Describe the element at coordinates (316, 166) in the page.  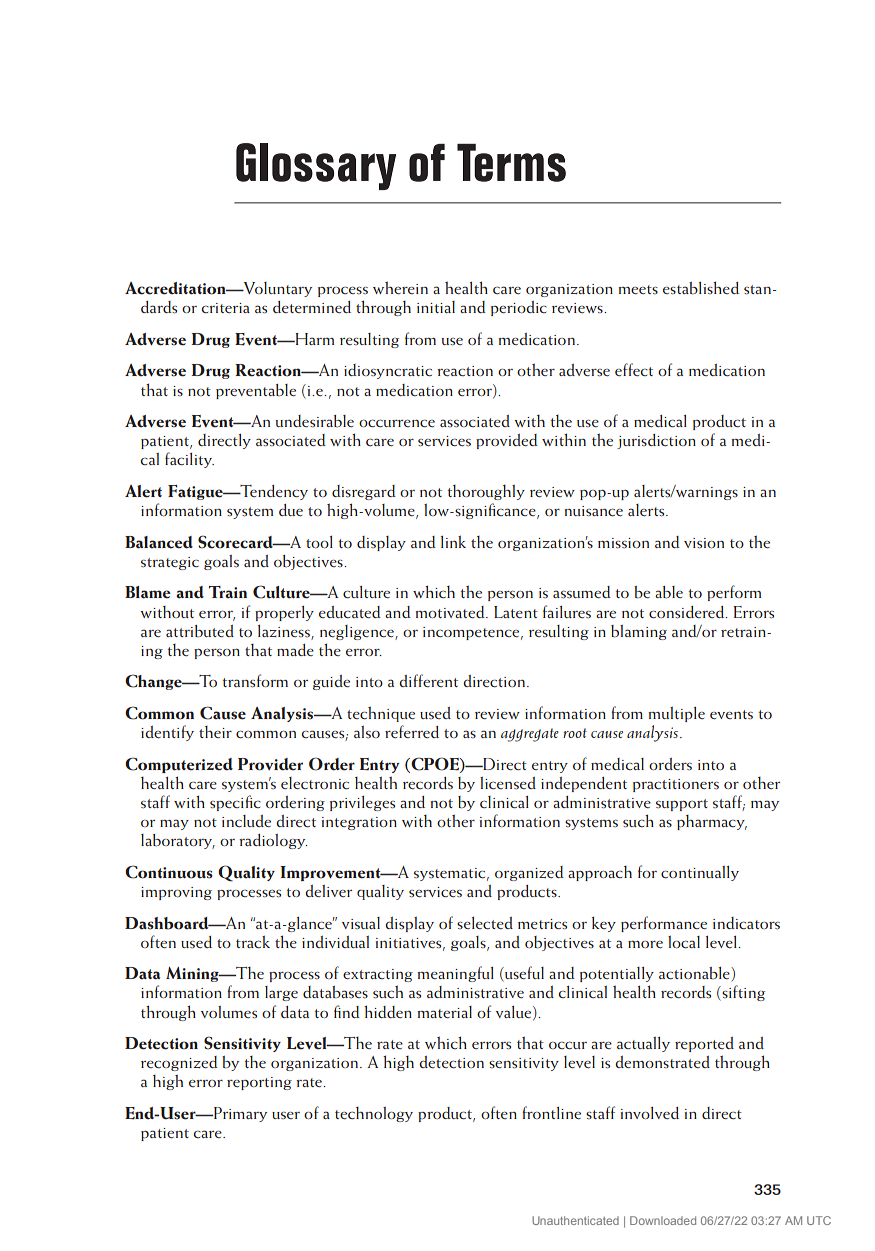
I see `Glossary` at that location.
